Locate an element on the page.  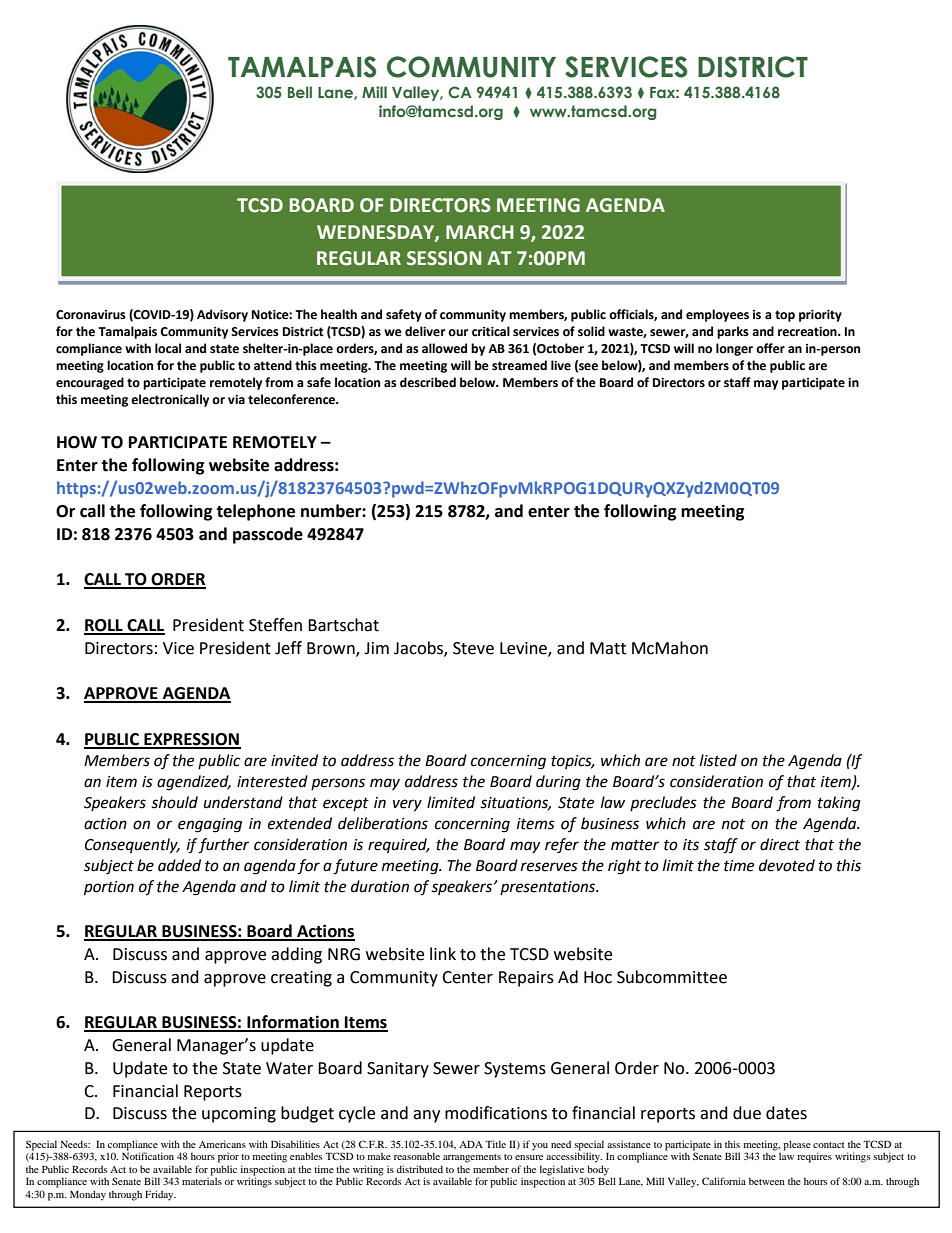
SESSION is located at coordinates (444, 258).
